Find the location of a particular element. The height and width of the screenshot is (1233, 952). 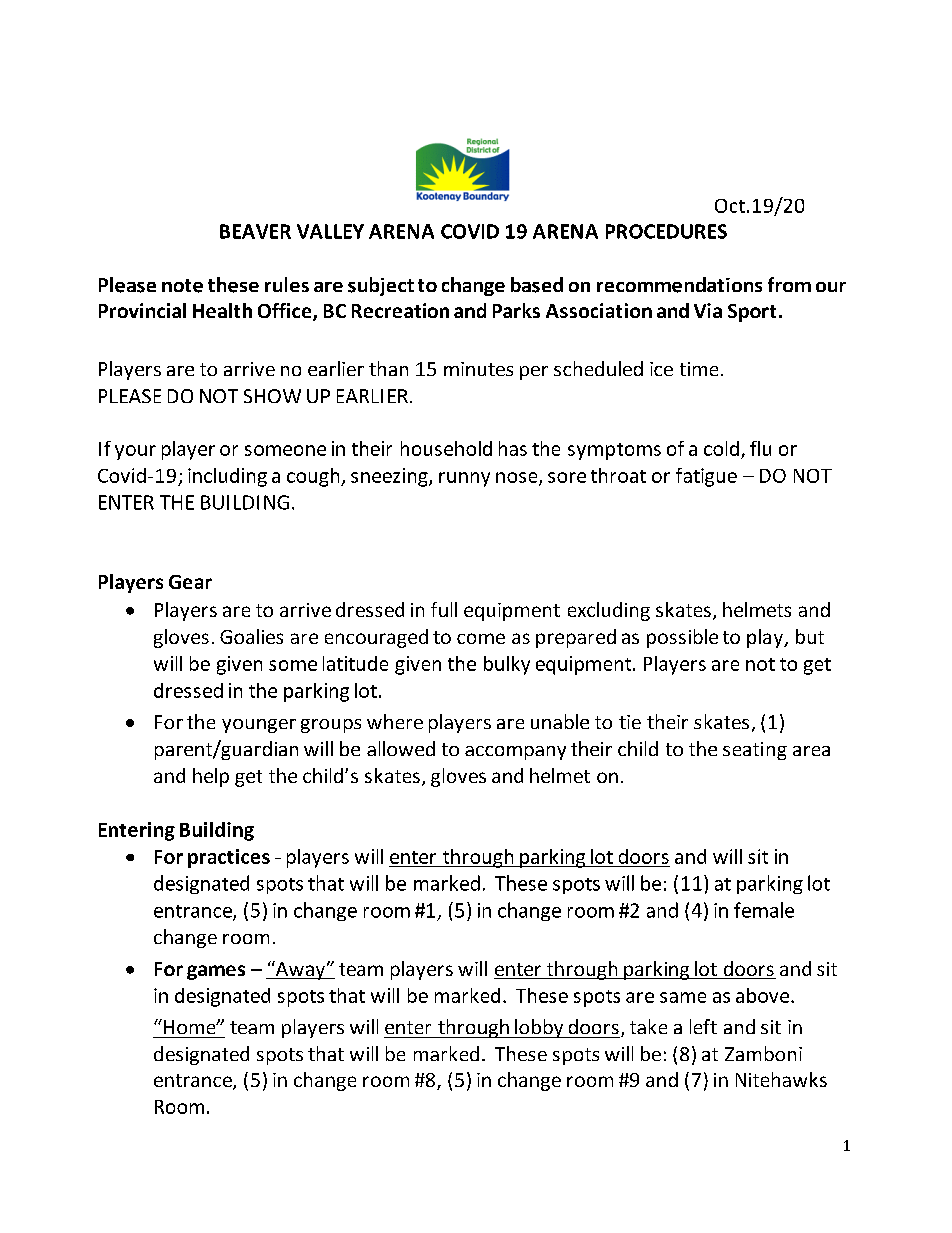

come is located at coordinates (481, 638).
